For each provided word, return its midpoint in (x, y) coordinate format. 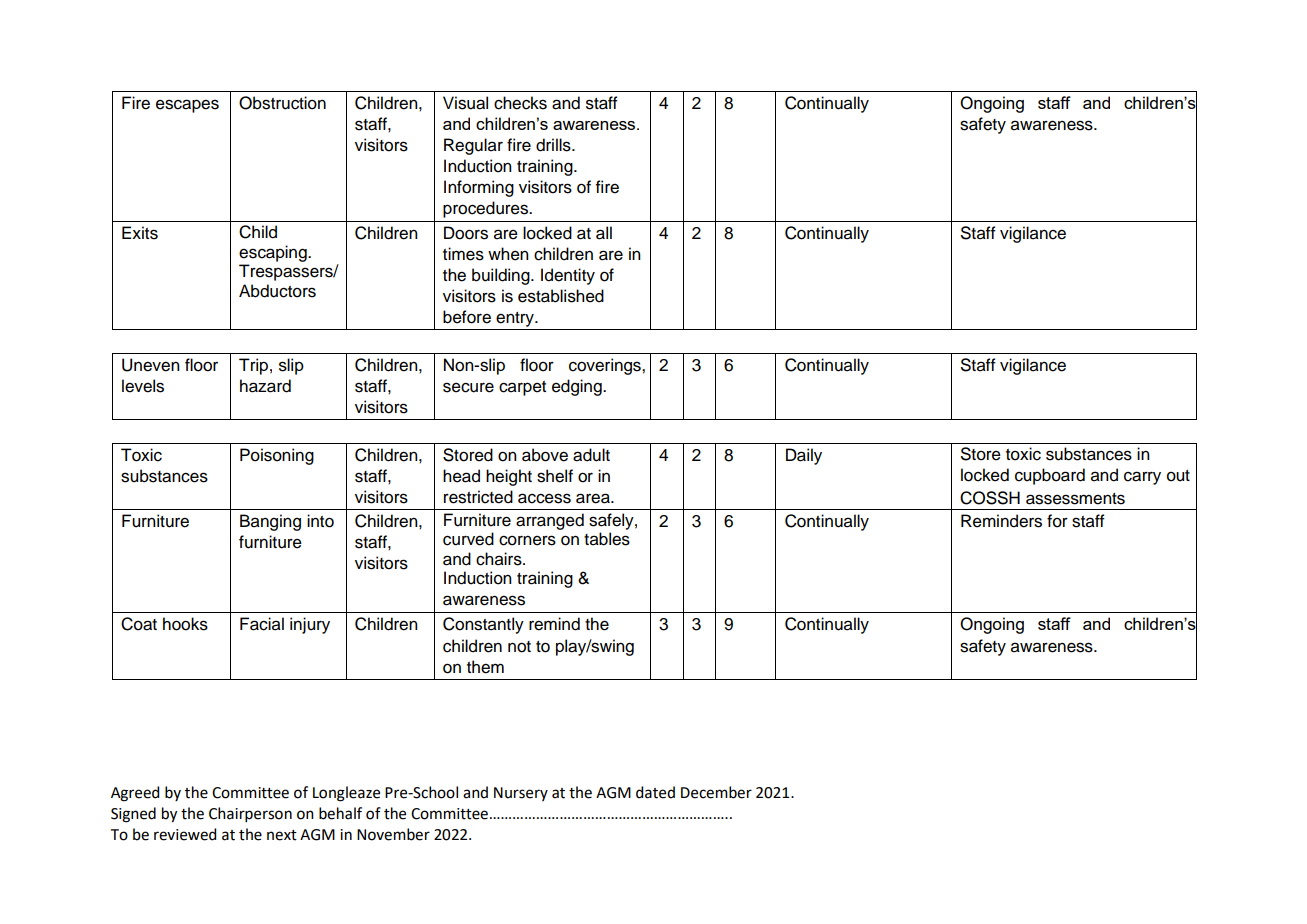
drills (554, 145)
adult (591, 455)
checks (520, 103)
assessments (1075, 499)
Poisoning (277, 456)
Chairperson (250, 814)
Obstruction (282, 103)
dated (655, 792)
